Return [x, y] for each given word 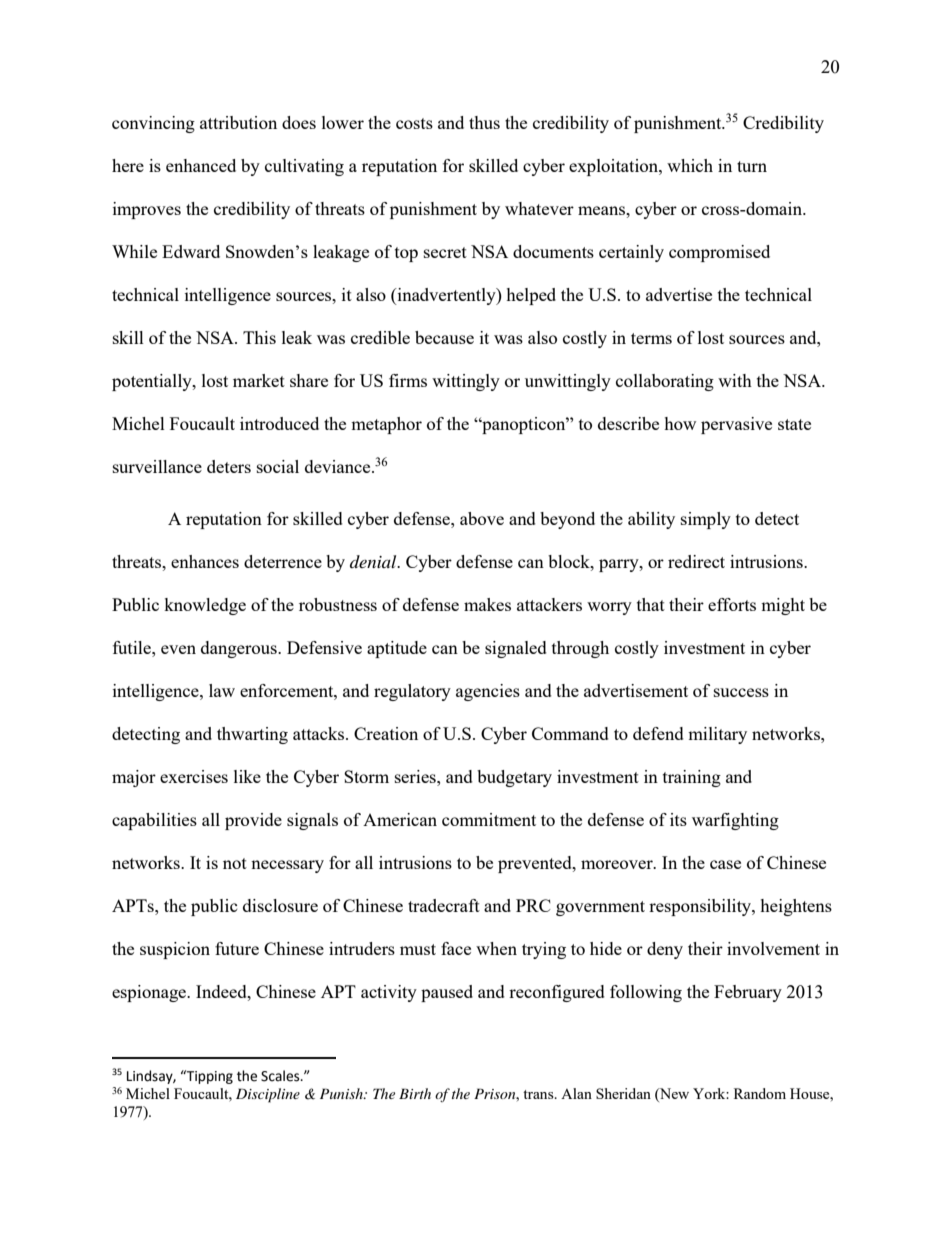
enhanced [201, 165]
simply [706, 520]
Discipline [268, 1095]
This [259, 337]
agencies [488, 692]
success [741, 692]
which [690, 165]
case [725, 864]
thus [484, 122]
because [444, 337]
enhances [205, 561]
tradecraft [444, 905]
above [482, 518]
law [222, 690]
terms [651, 338]
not [235, 863]
